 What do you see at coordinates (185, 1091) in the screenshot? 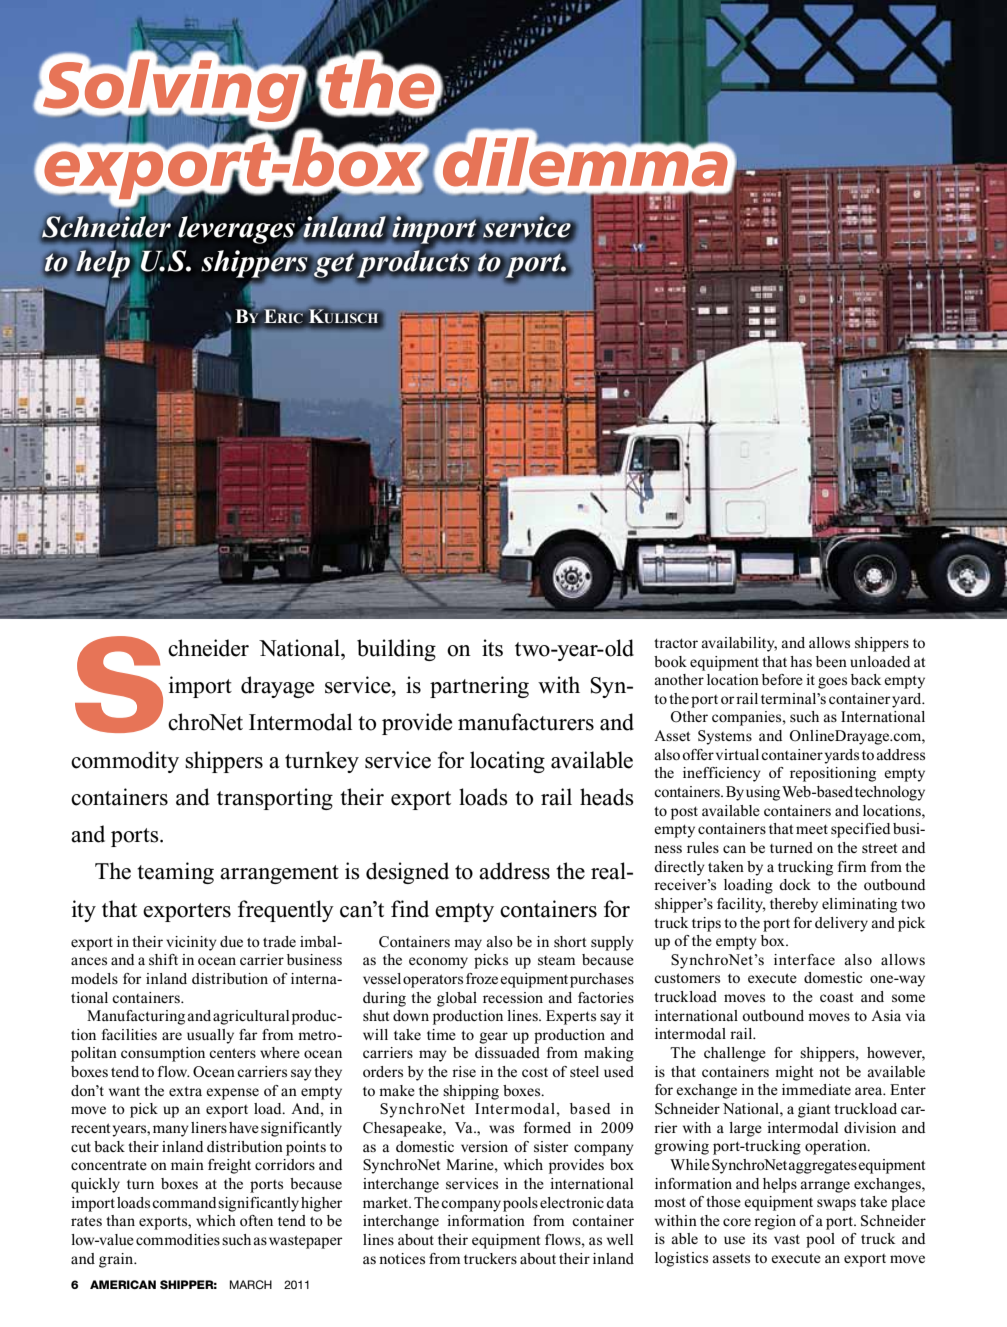
I see `extra` at bounding box center [185, 1091].
